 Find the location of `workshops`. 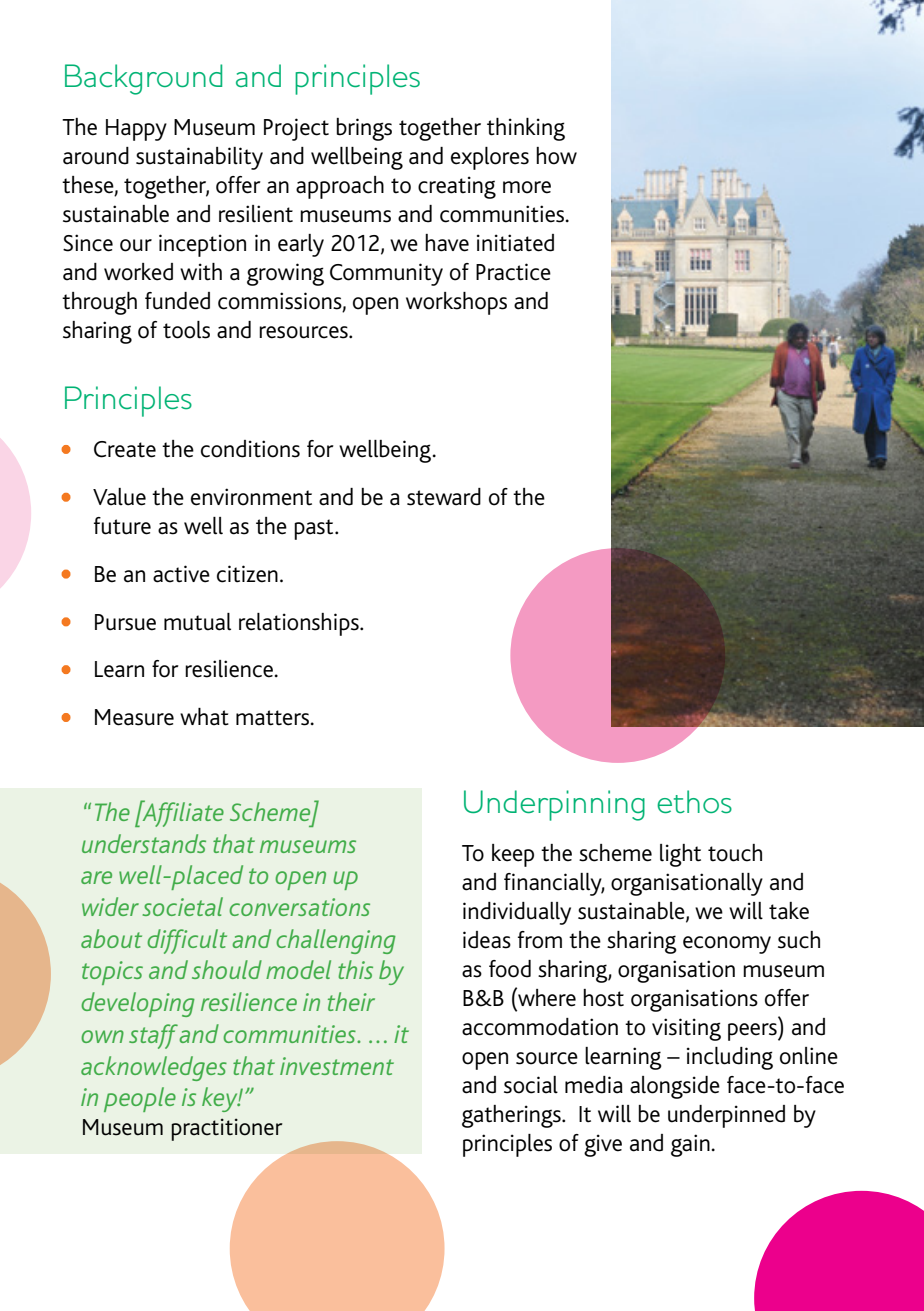

workshops is located at coordinates (456, 303).
